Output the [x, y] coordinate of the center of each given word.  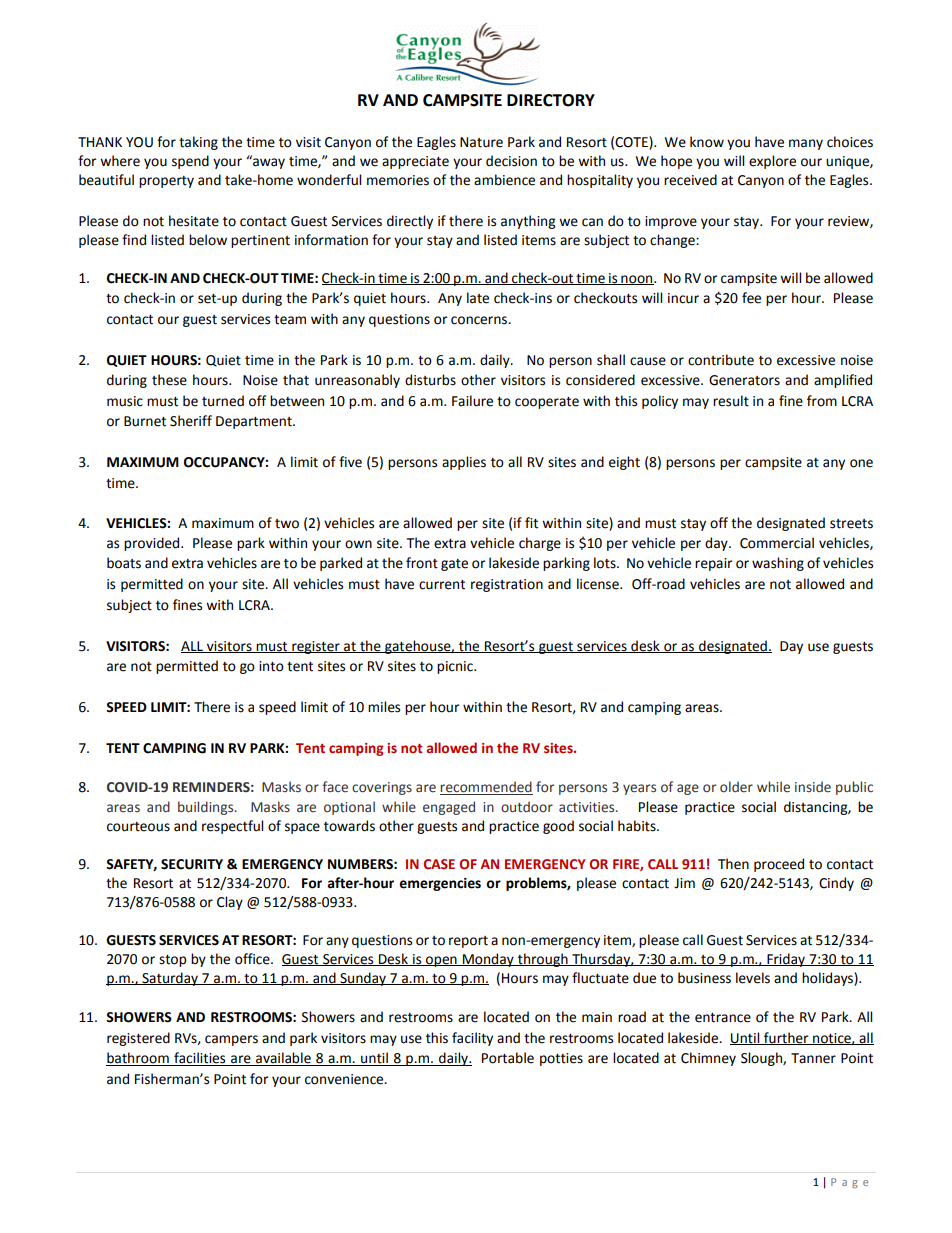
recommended [486, 788]
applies [464, 463]
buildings [207, 808]
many [806, 144]
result [731, 401]
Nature [481, 142]
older [736, 787]
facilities [200, 1059]
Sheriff [191, 421]
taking [198, 143]
